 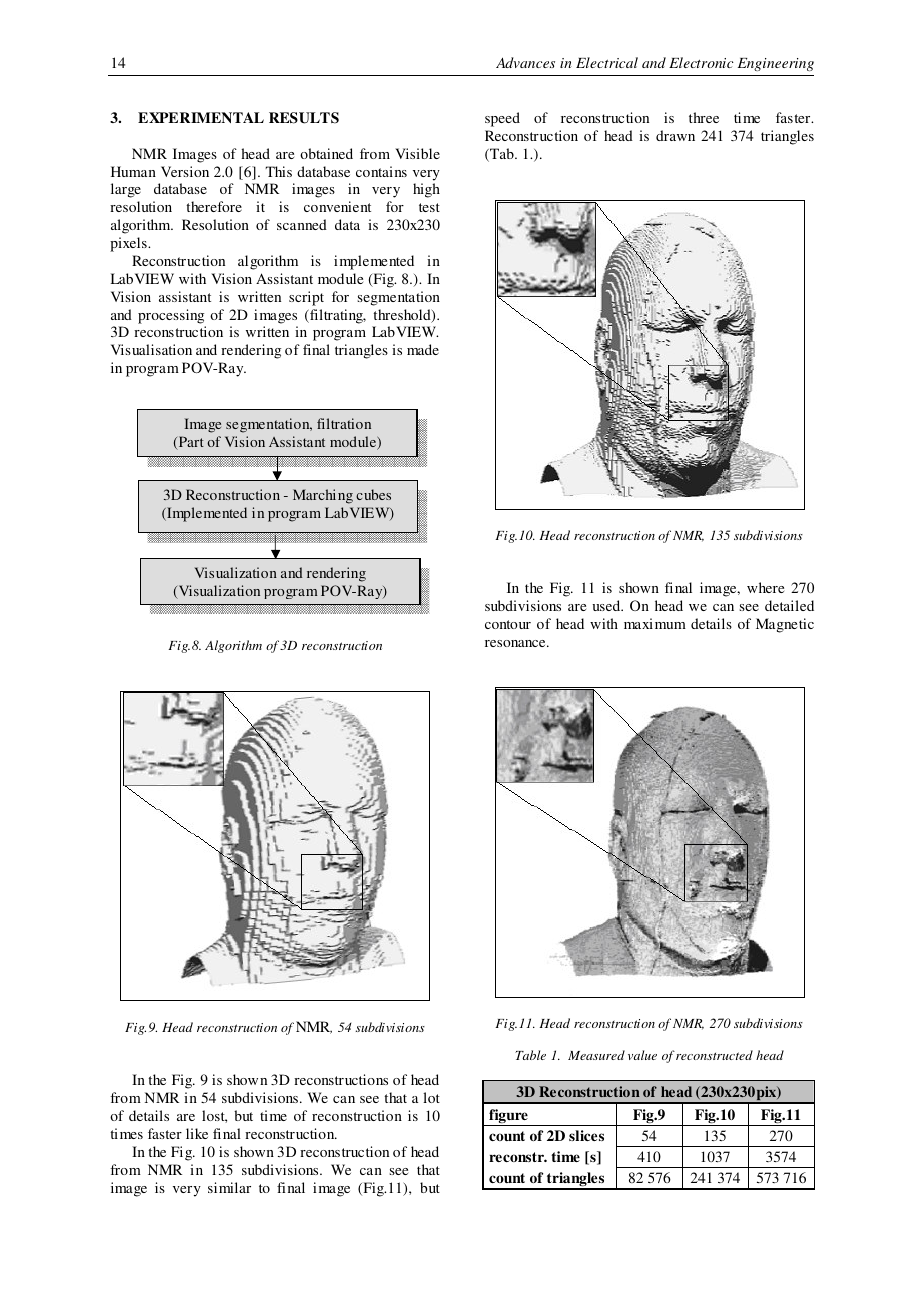 What do you see at coordinates (508, 1117) in the screenshot?
I see `figure` at bounding box center [508, 1117].
